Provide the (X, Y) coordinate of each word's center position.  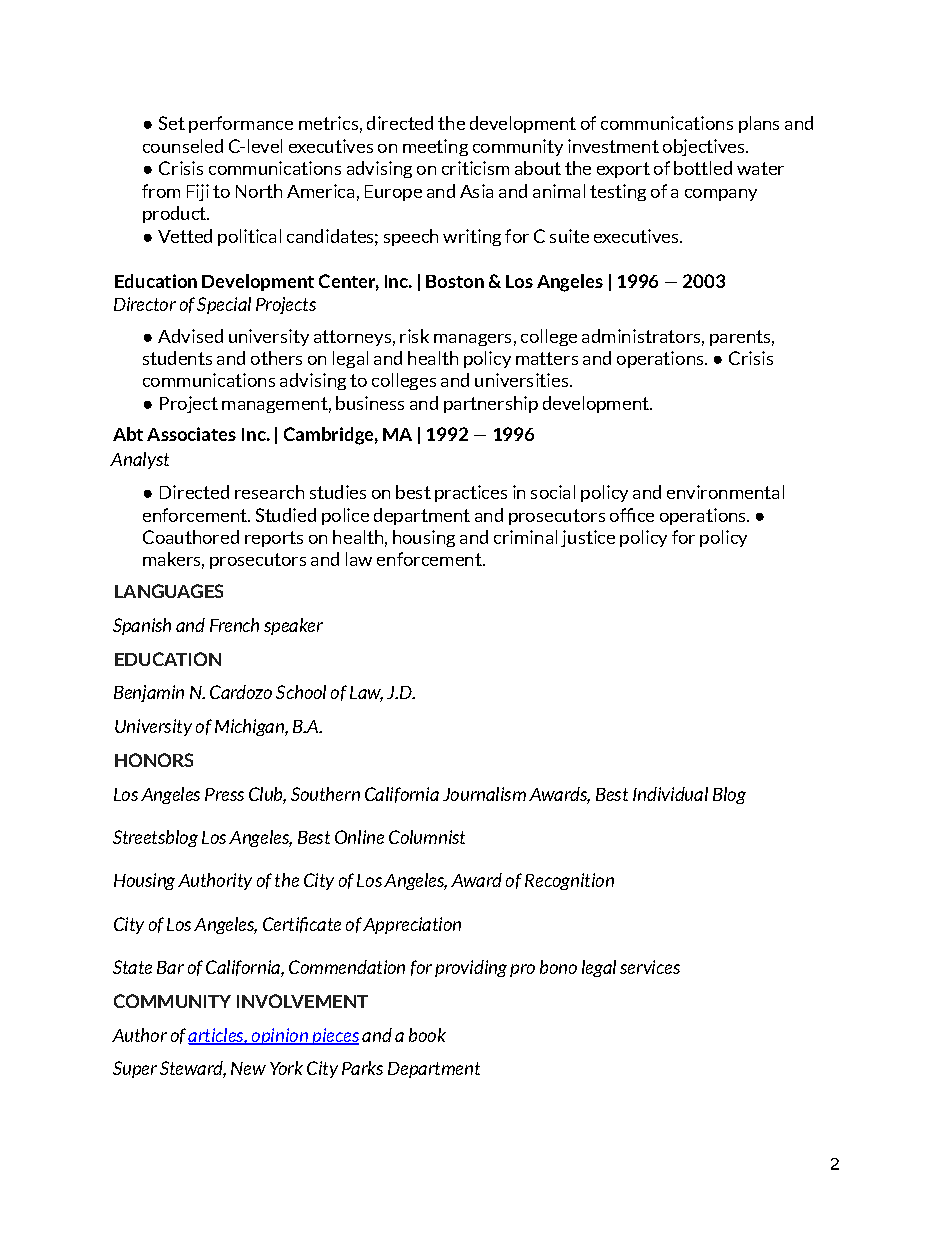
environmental (725, 492)
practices (471, 493)
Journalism (484, 794)
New (248, 1068)
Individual (670, 794)
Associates (191, 434)
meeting (435, 147)
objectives (705, 147)
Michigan (250, 727)
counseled (183, 146)
